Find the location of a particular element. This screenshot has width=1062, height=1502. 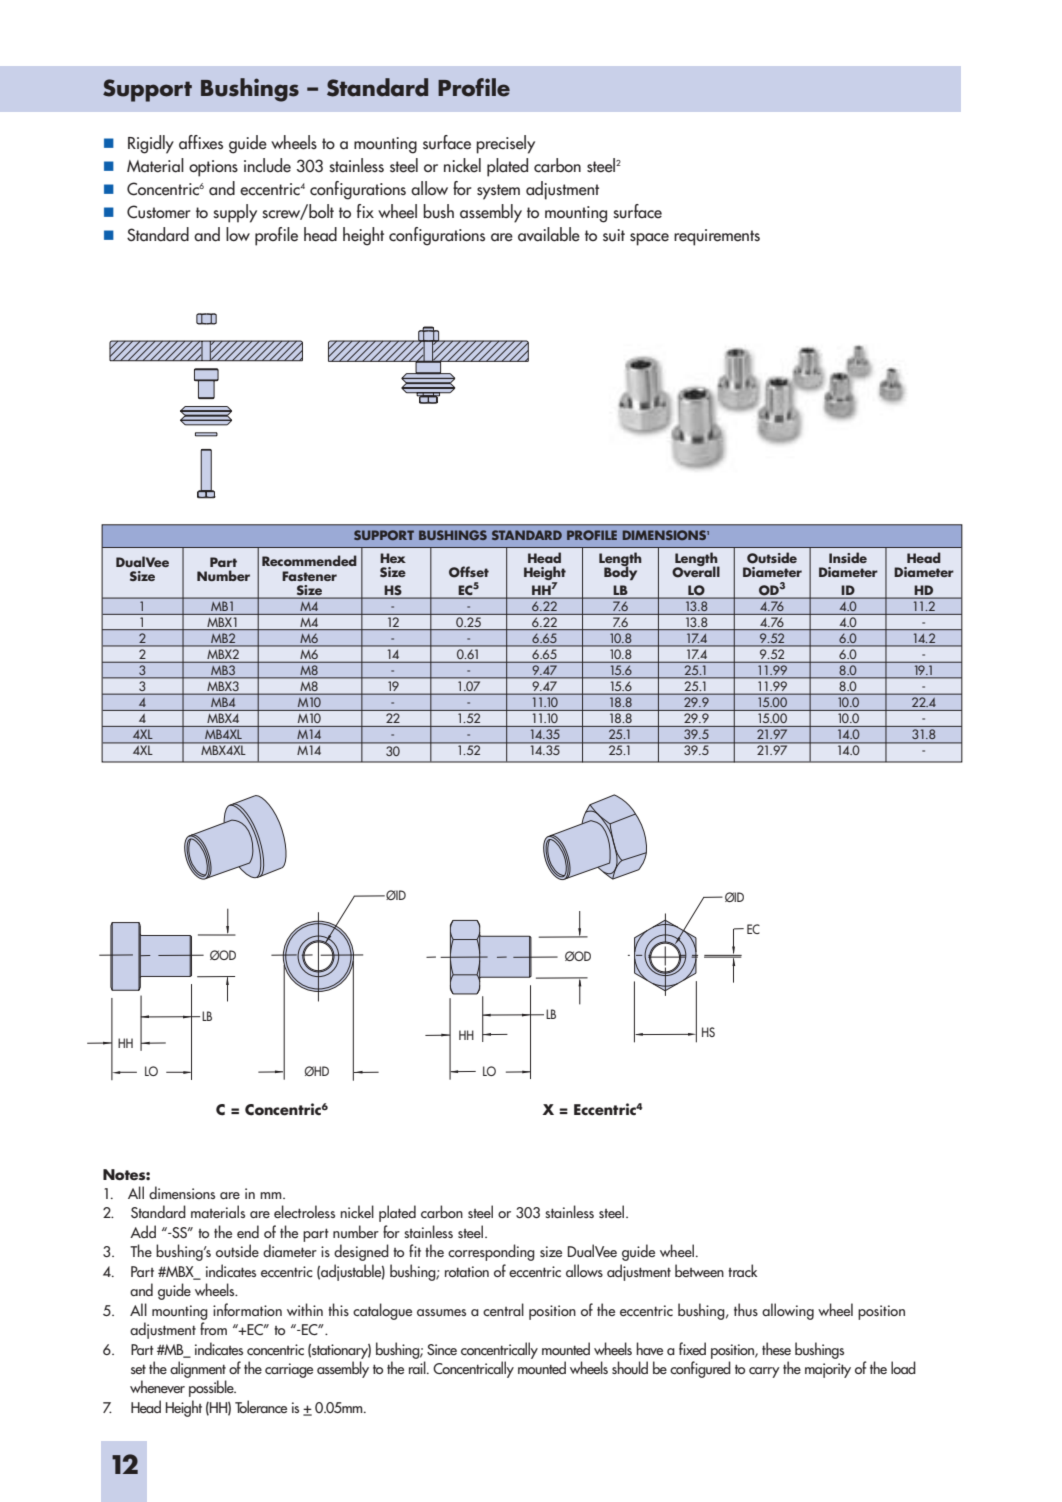

options is located at coordinates (213, 168).
